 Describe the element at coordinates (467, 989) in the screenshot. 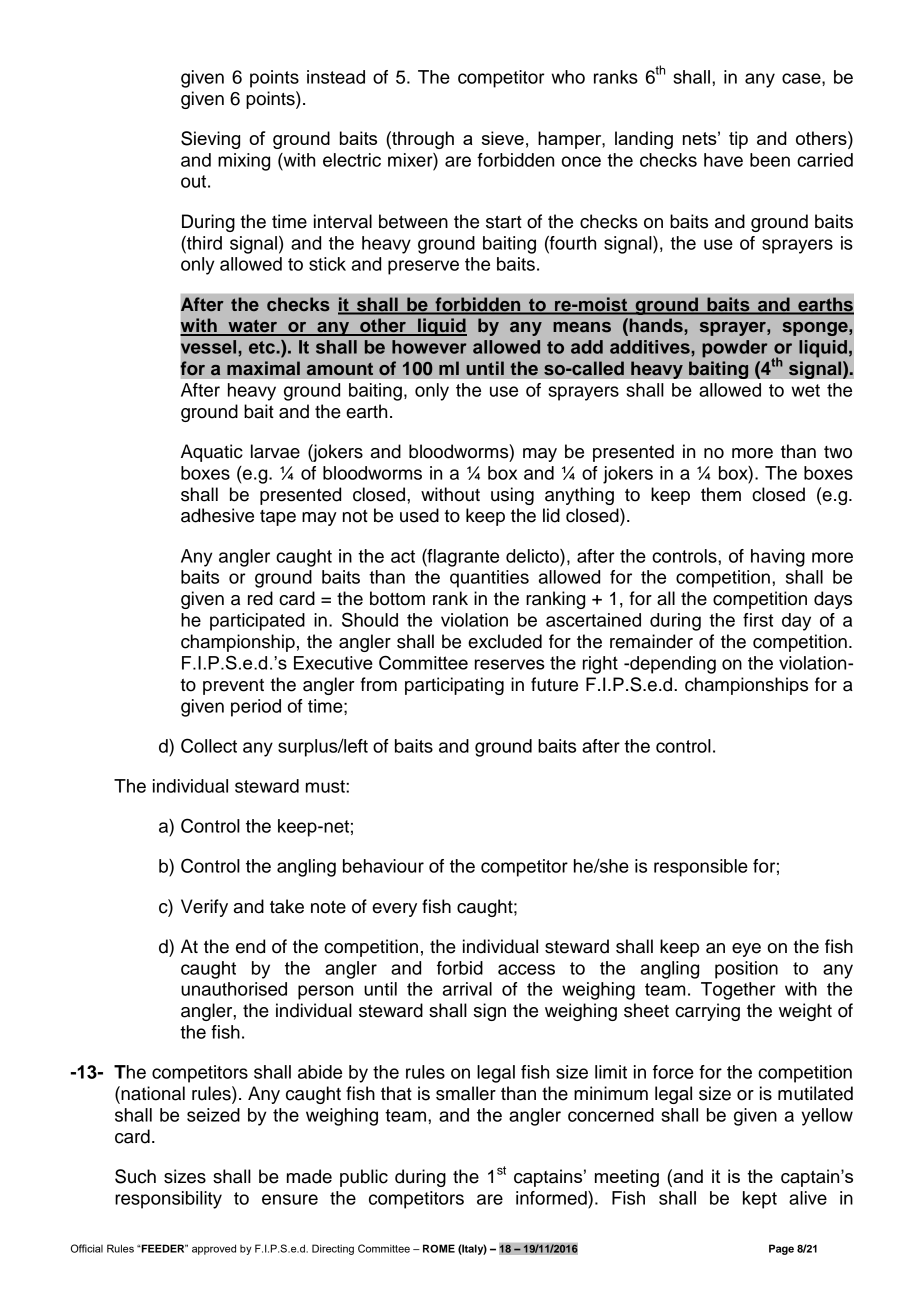

I see `arrival` at that location.
